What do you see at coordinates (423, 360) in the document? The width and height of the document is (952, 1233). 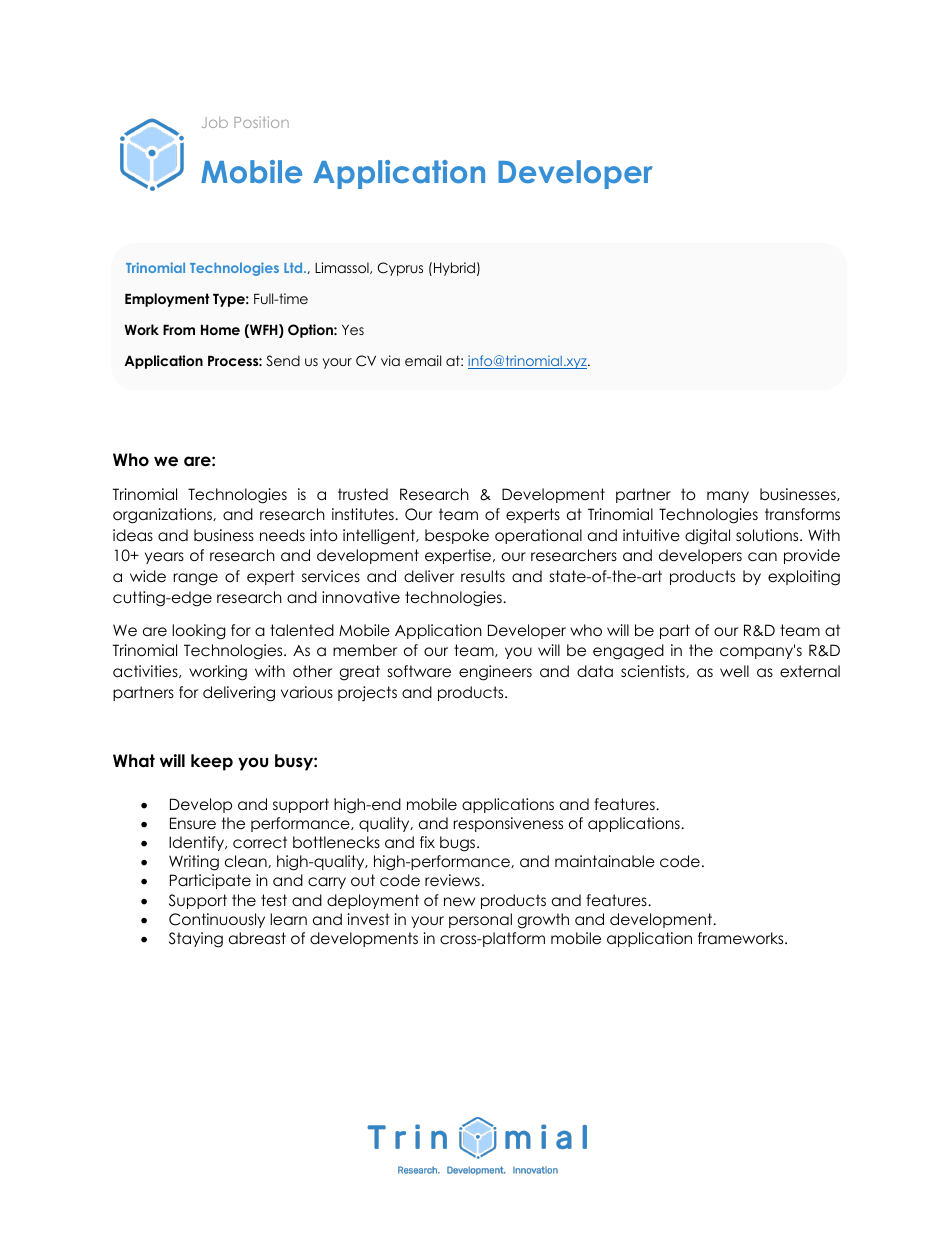 I see `email` at bounding box center [423, 360].
